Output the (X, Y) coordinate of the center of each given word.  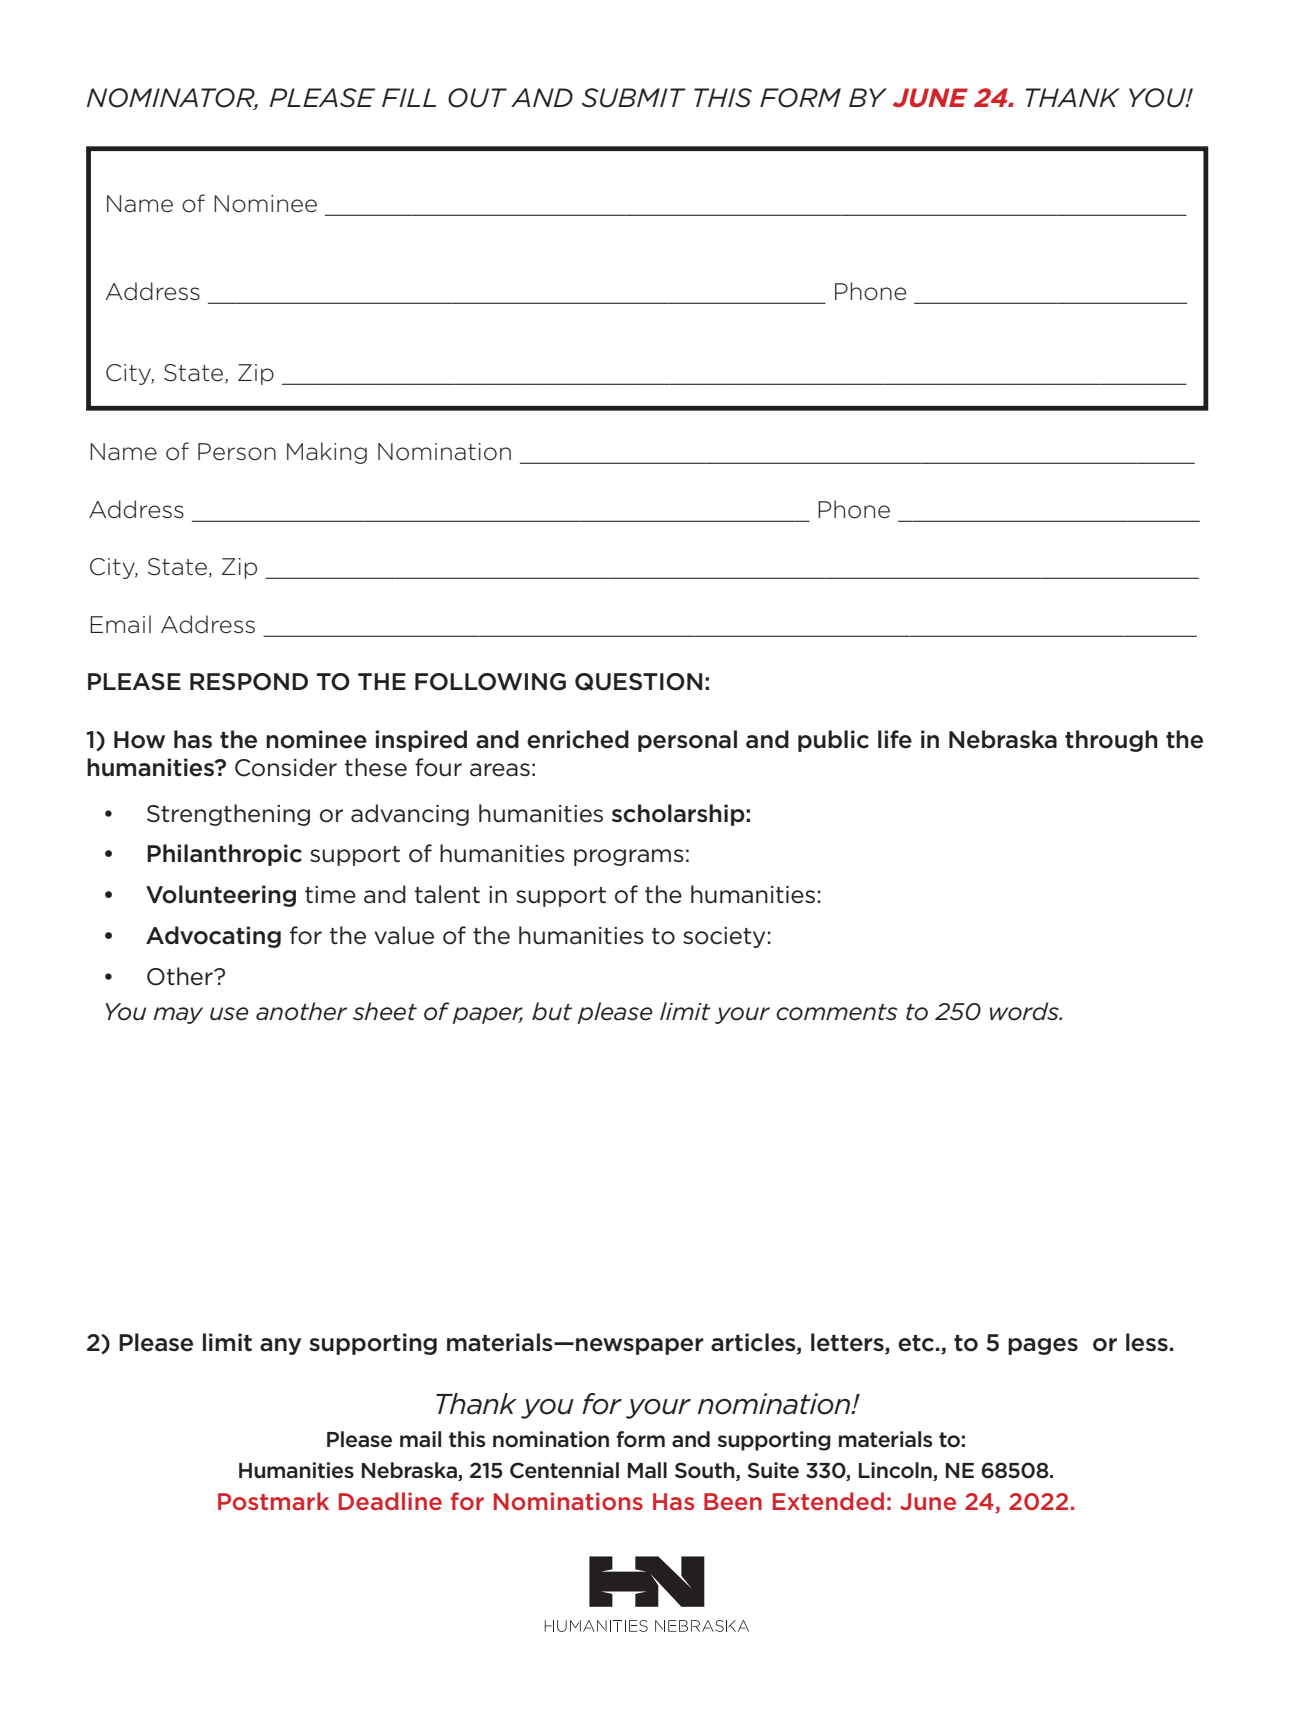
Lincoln (896, 1471)
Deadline (390, 1501)
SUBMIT (634, 98)
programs (629, 857)
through (1111, 741)
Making (327, 453)
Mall (647, 1470)
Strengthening (228, 815)
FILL (409, 97)
